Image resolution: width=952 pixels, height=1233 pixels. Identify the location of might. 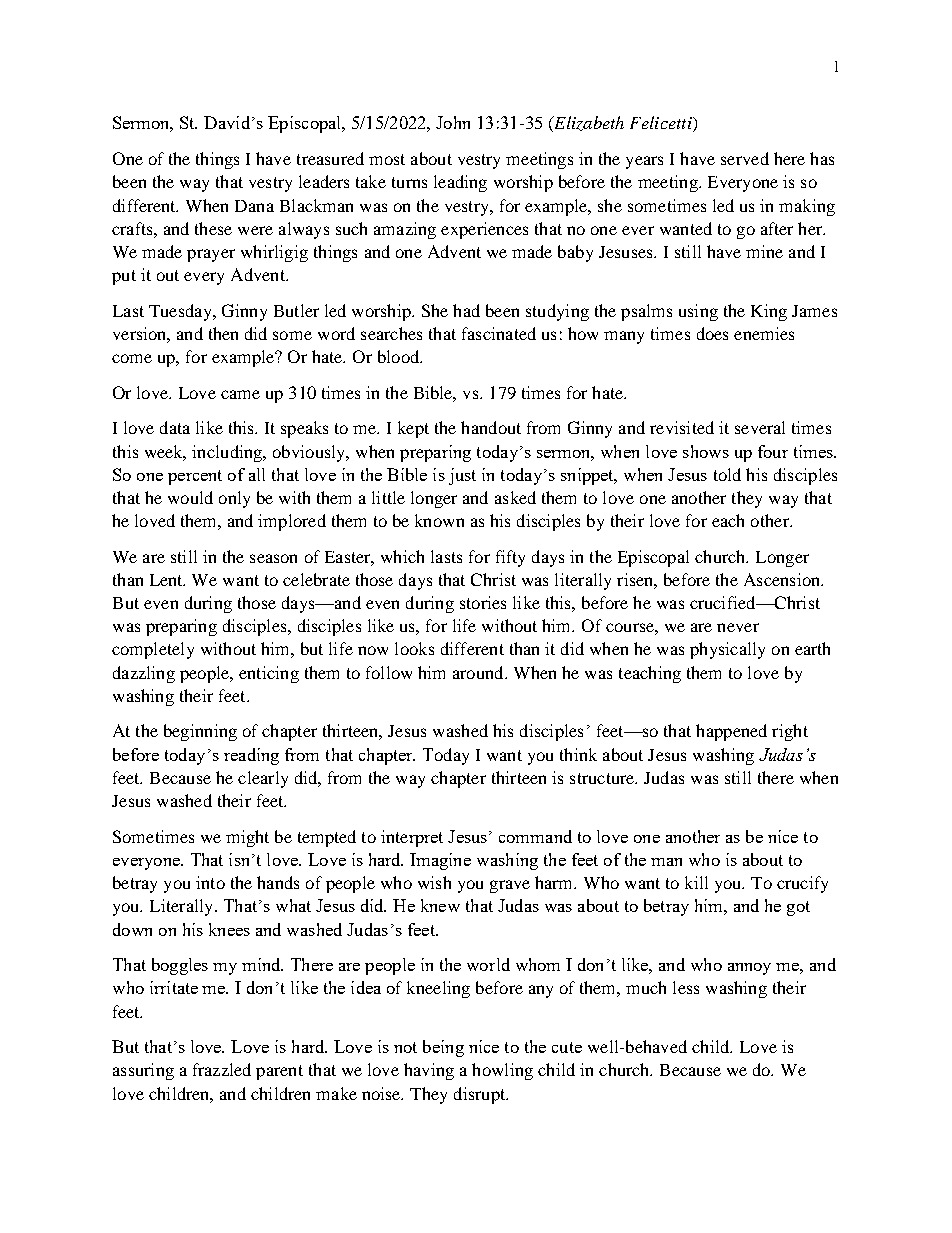
(247, 838).
